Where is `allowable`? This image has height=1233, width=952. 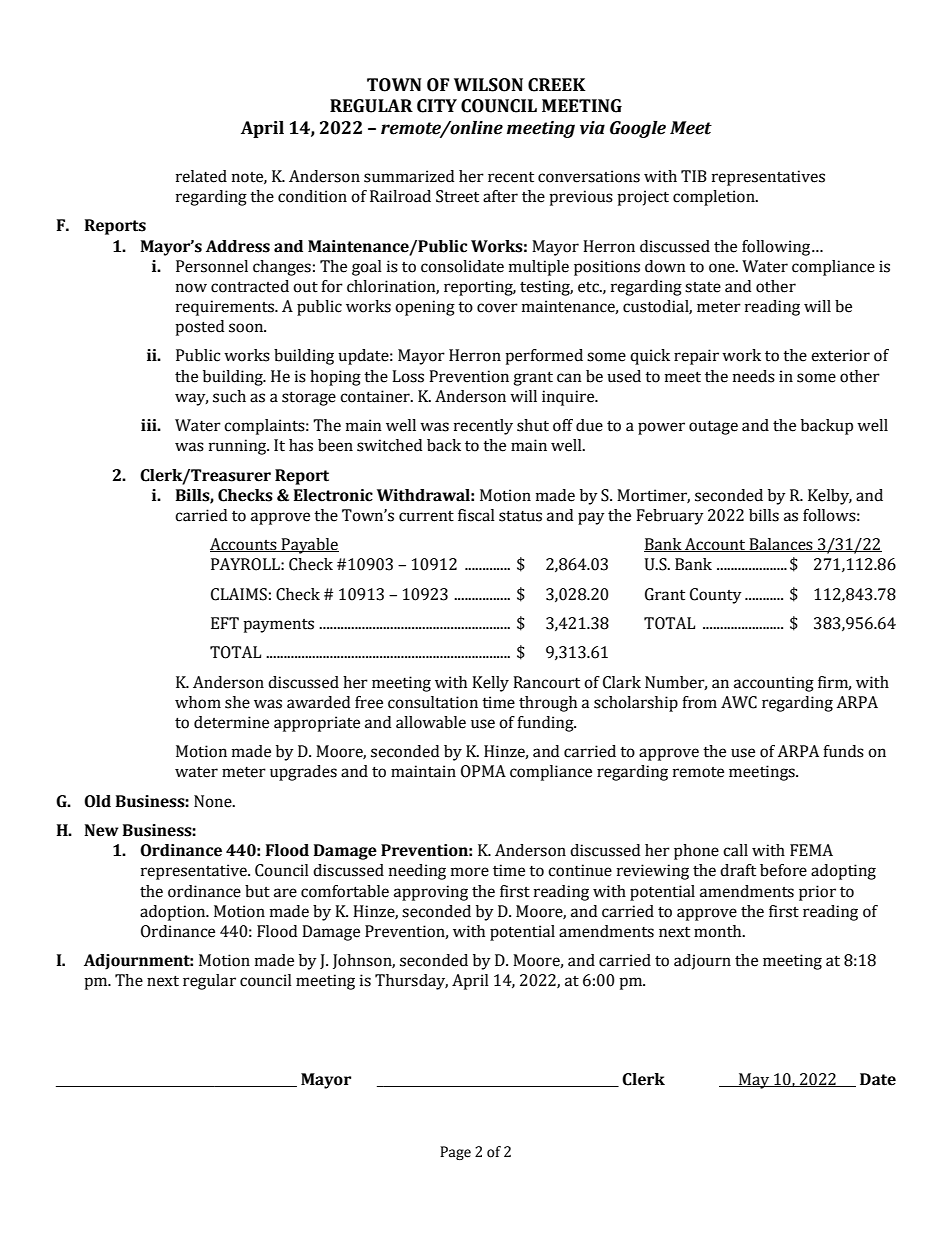 allowable is located at coordinates (431, 722).
